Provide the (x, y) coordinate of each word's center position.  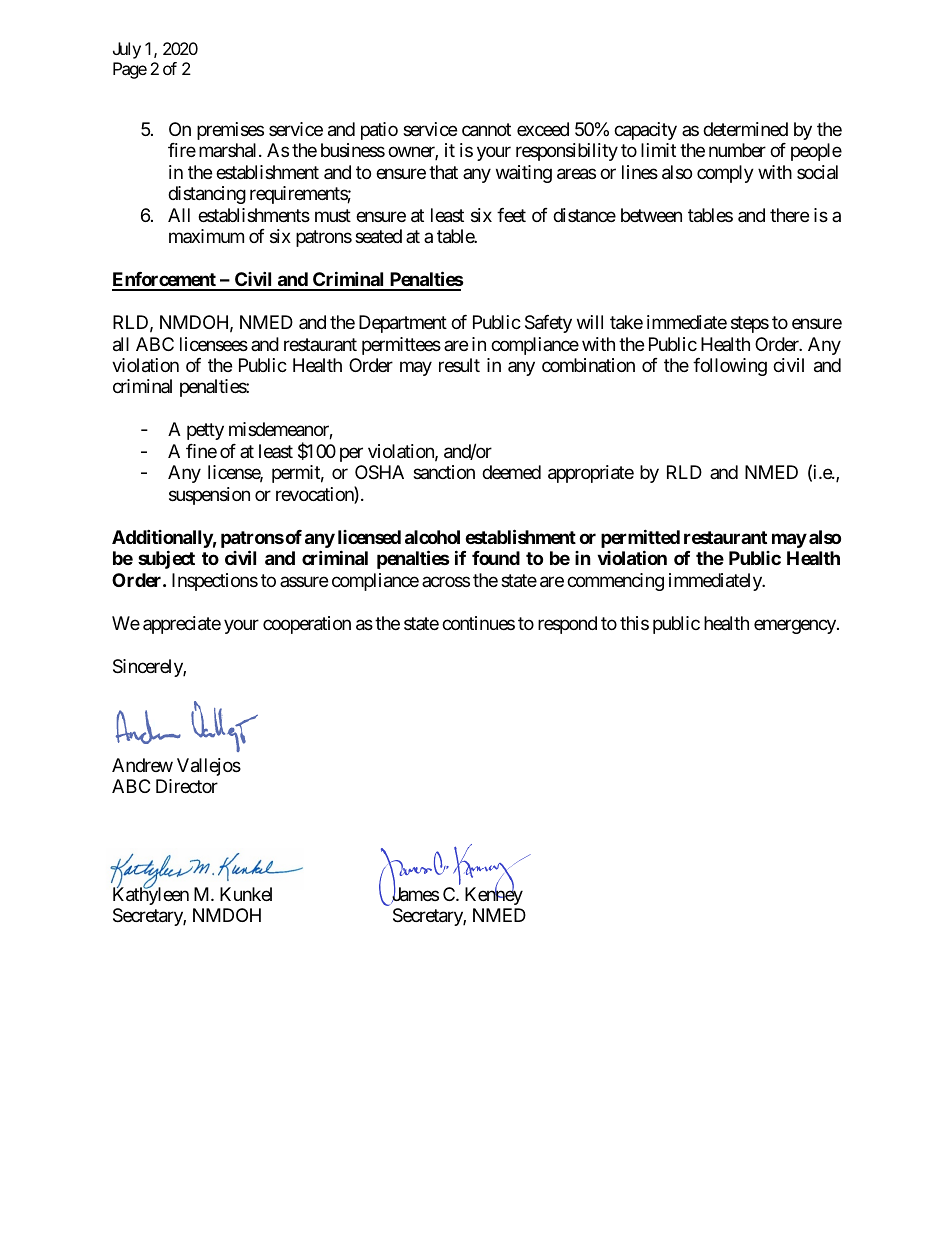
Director (187, 786)
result (459, 365)
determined (745, 129)
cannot (486, 130)
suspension (209, 496)
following (730, 367)
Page (130, 70)
